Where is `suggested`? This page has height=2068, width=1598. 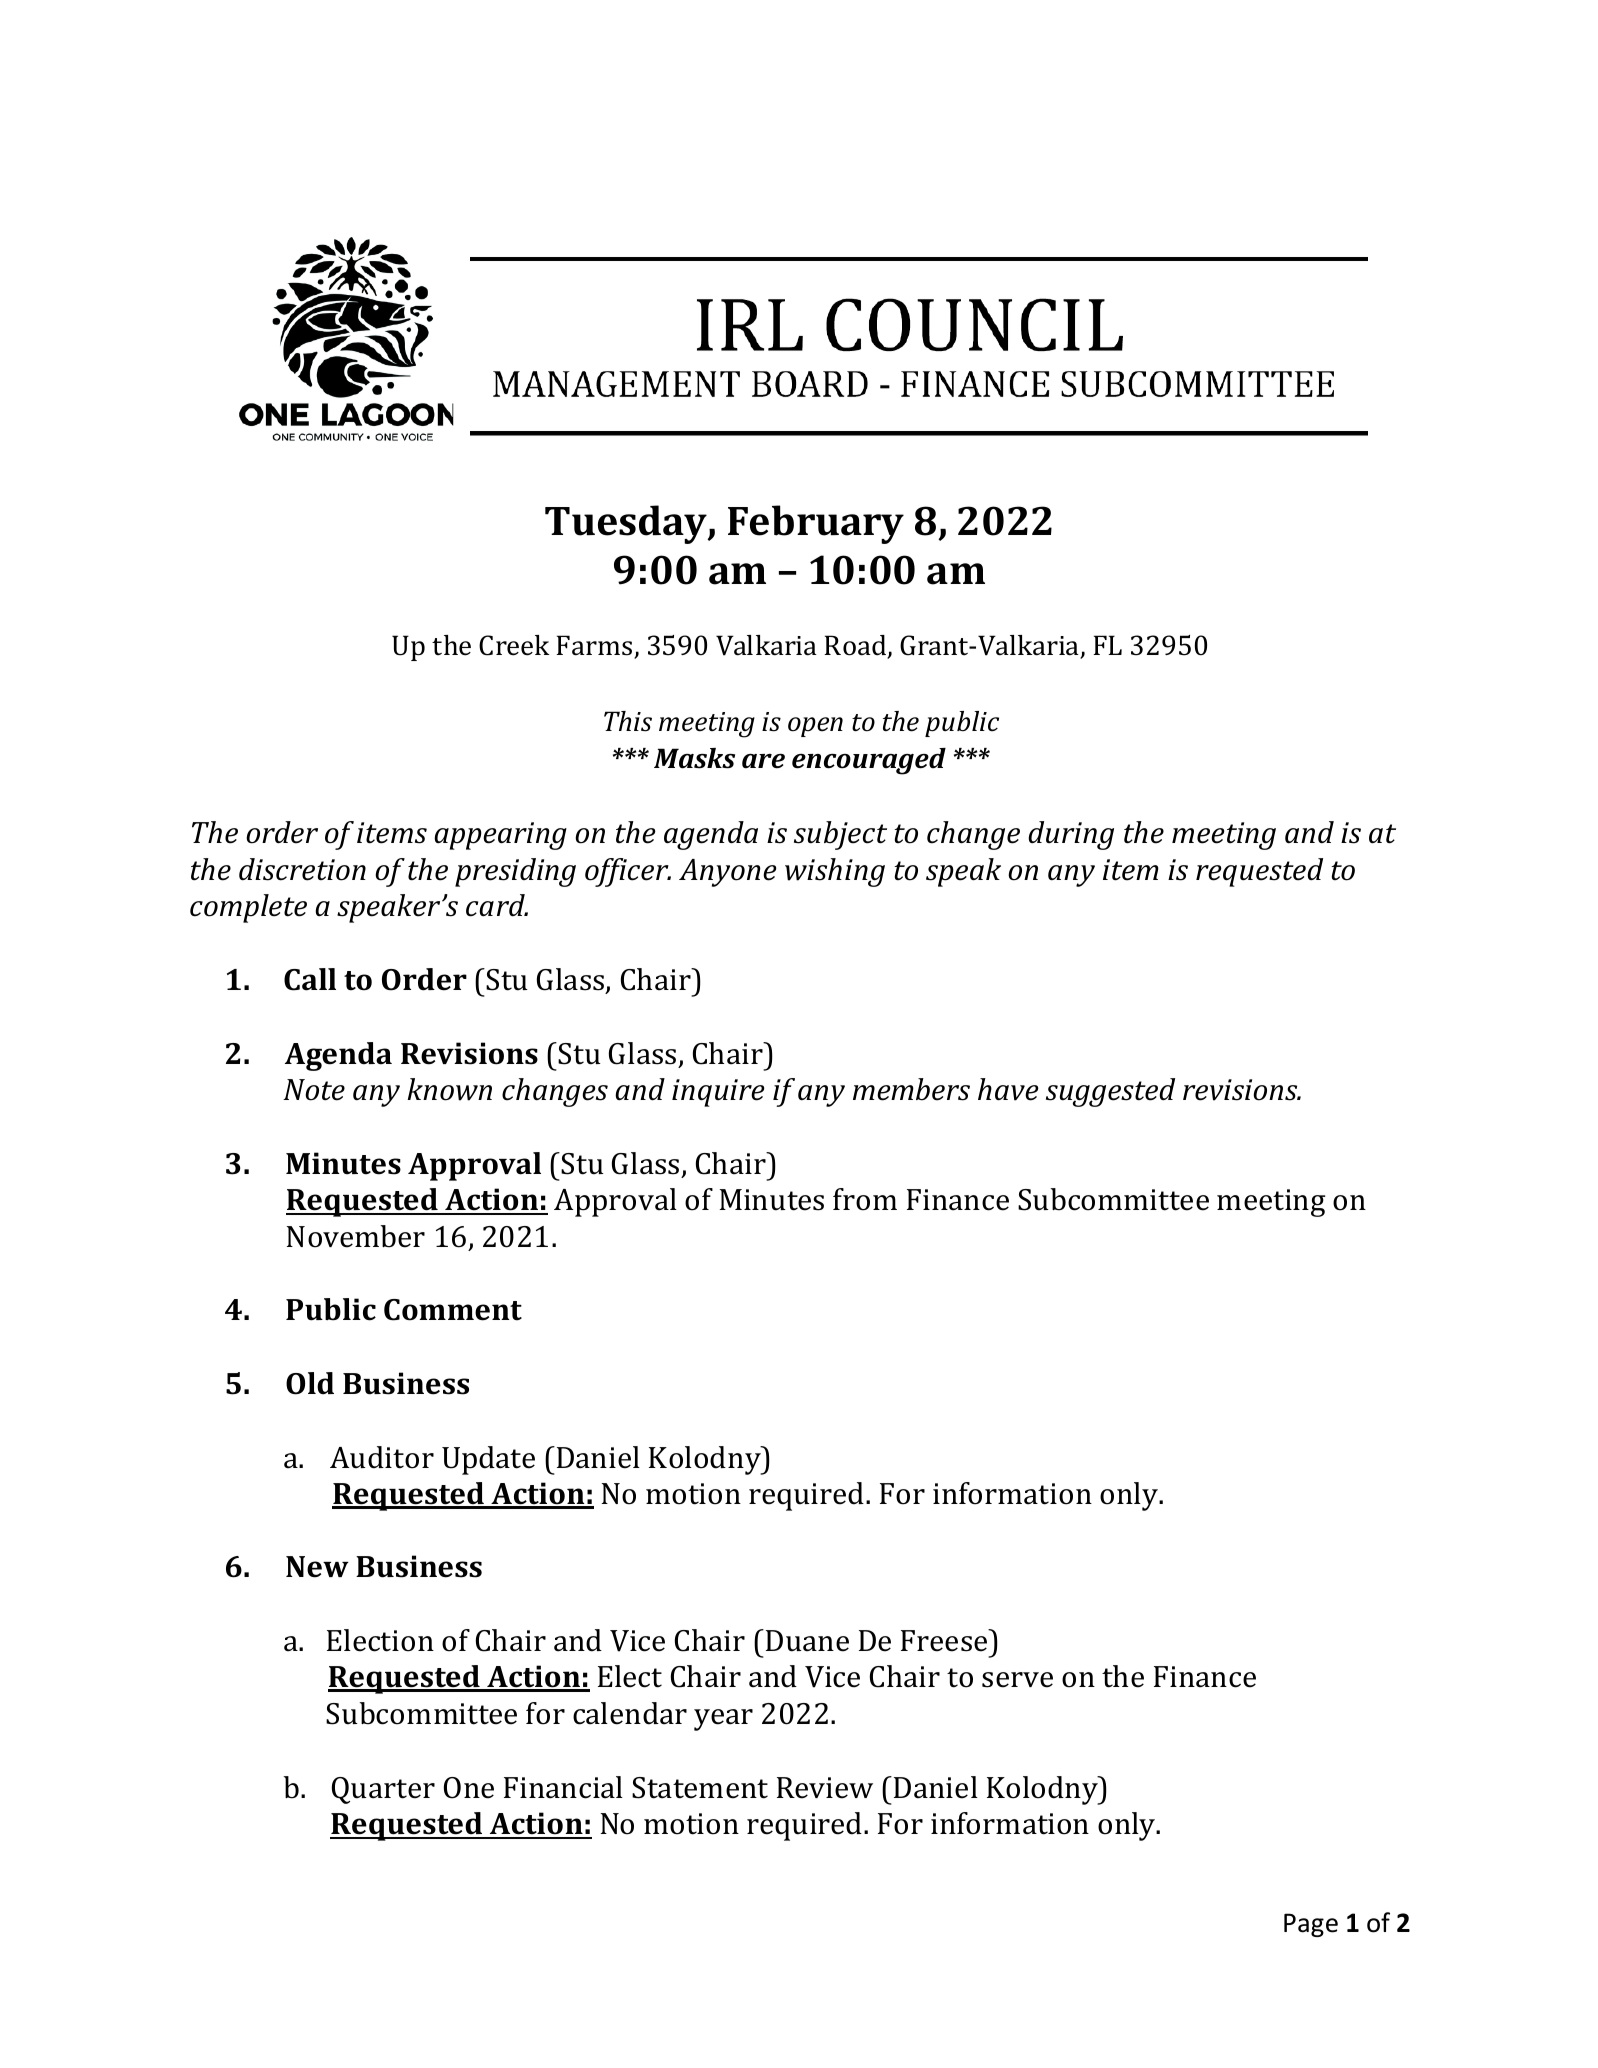 suggested is located at coordinates (1110, 1092).
